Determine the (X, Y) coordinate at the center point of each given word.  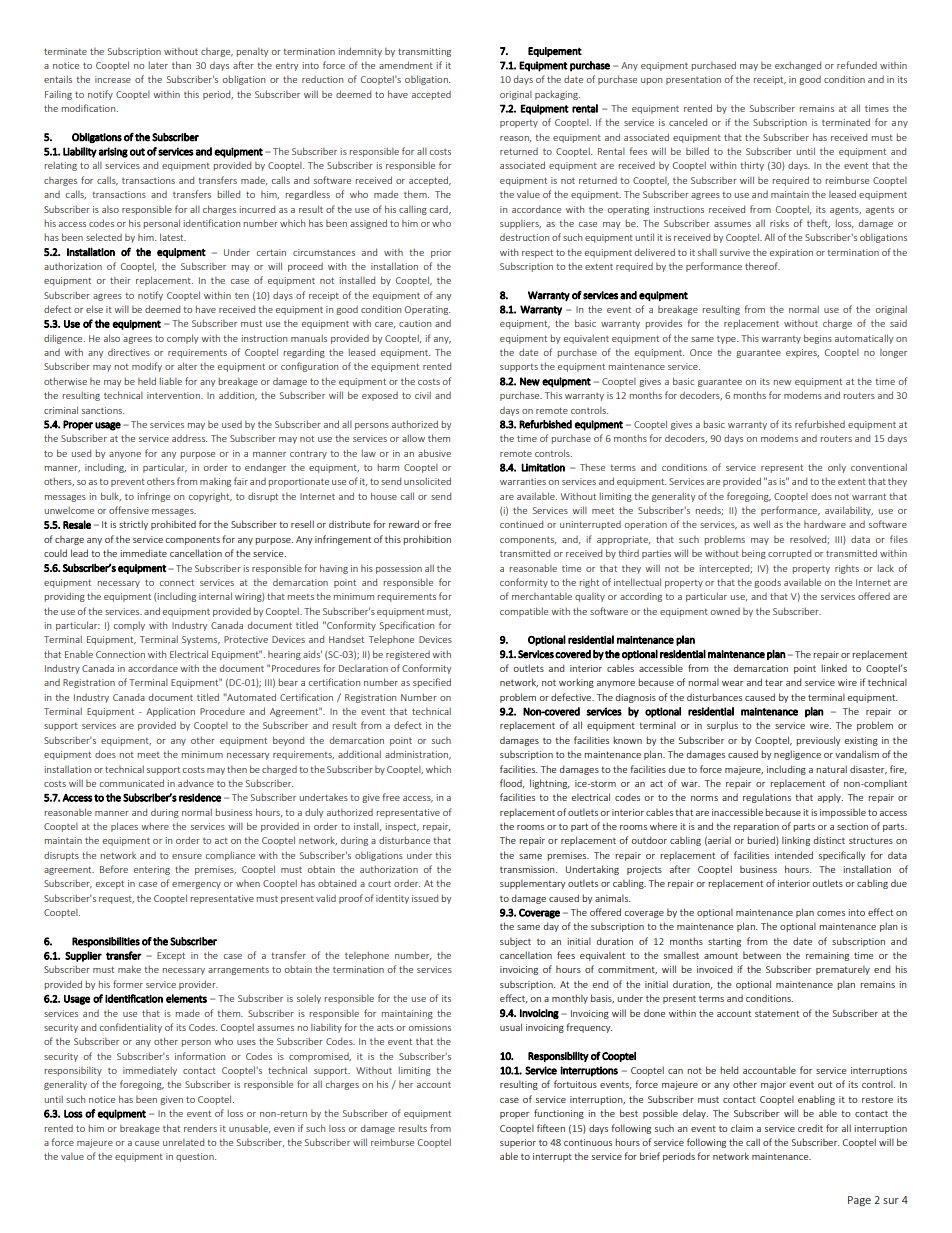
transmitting (424, 52)
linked (834, 668)
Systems (201, 640)
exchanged (798, 66)
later (158, 65)
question (196, 1157)
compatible (524, 612)
